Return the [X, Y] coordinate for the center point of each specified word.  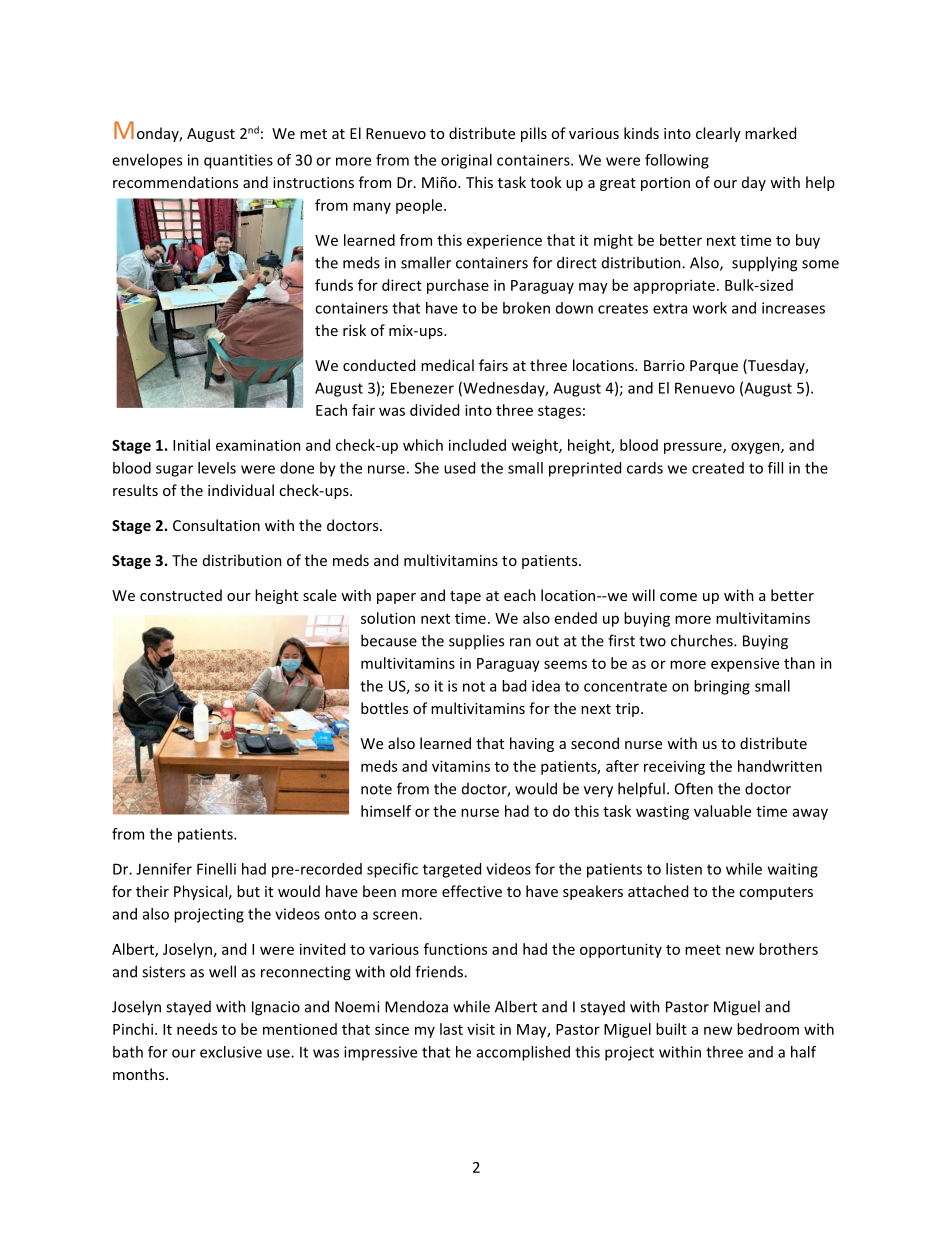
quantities [238, 161]
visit [481, 1029]
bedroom [768, 1029]
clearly [718, 134]
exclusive [231, 1052]
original [466, 161]
